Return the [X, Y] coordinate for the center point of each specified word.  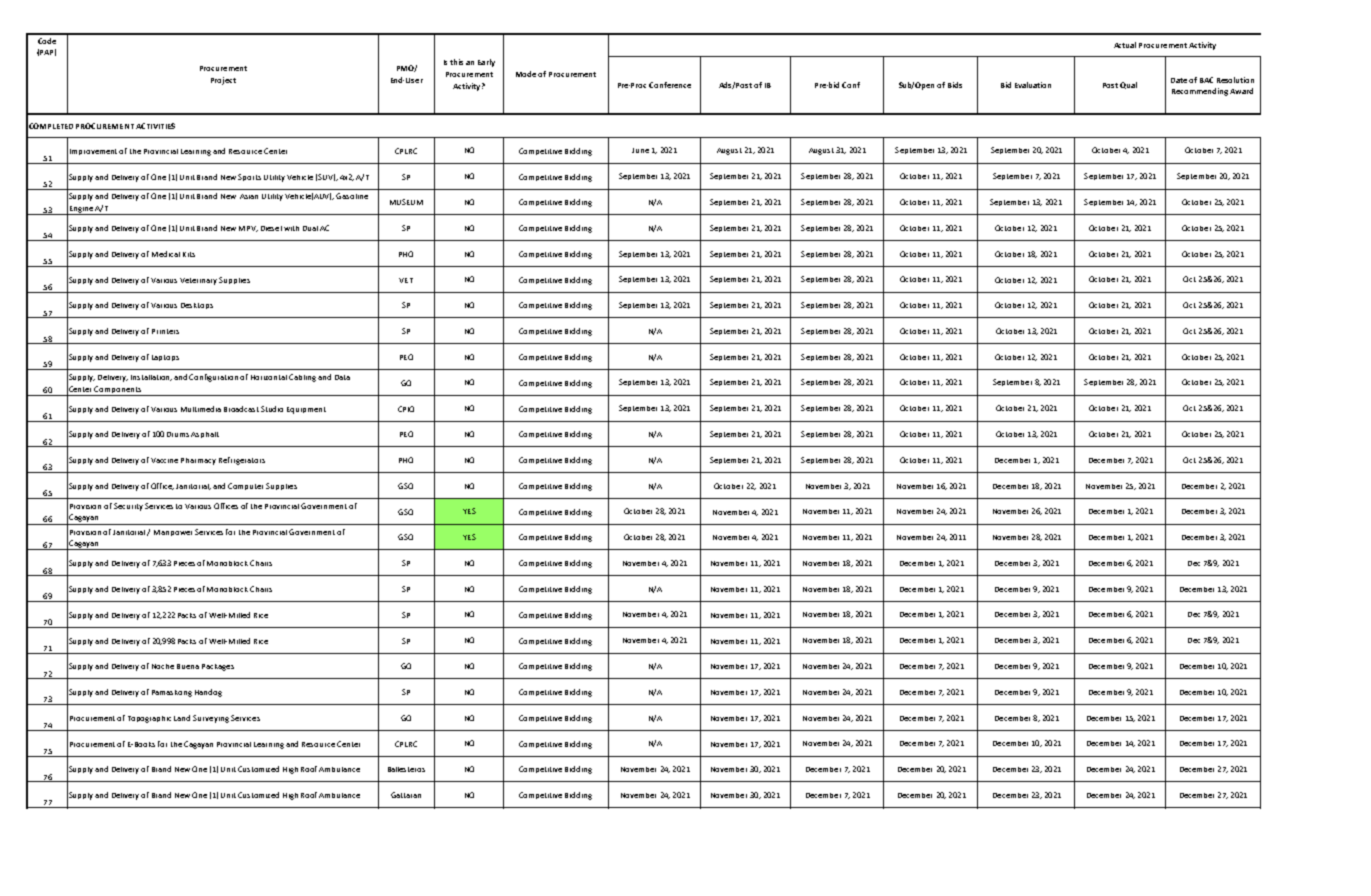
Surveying [211, 719]
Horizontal [269, 377]
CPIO [406, 409]
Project [223, 81]
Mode [526, 74]
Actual [1125, 45]
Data [342, 377]
